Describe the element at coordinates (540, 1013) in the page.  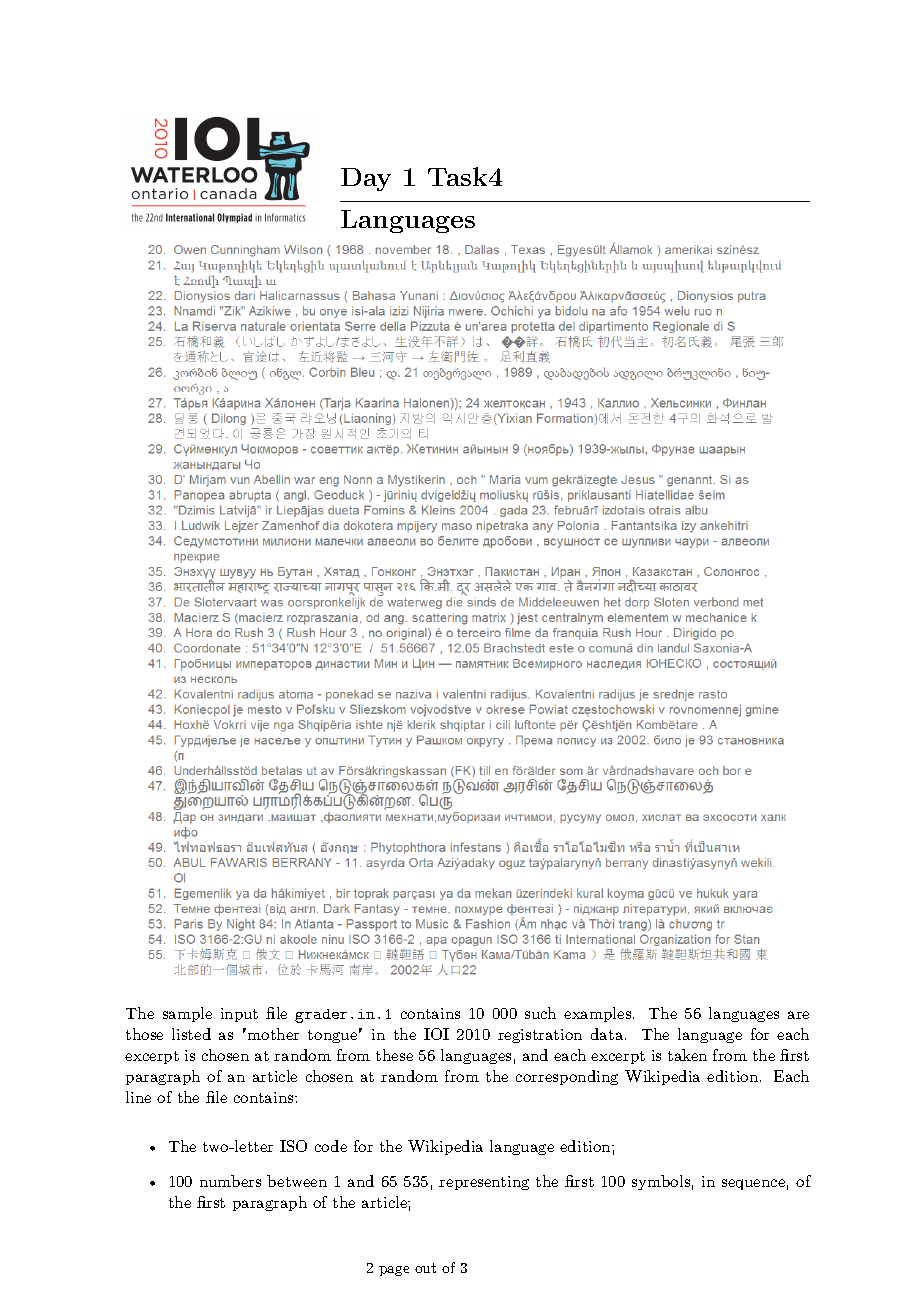
I see `such` at that location.
